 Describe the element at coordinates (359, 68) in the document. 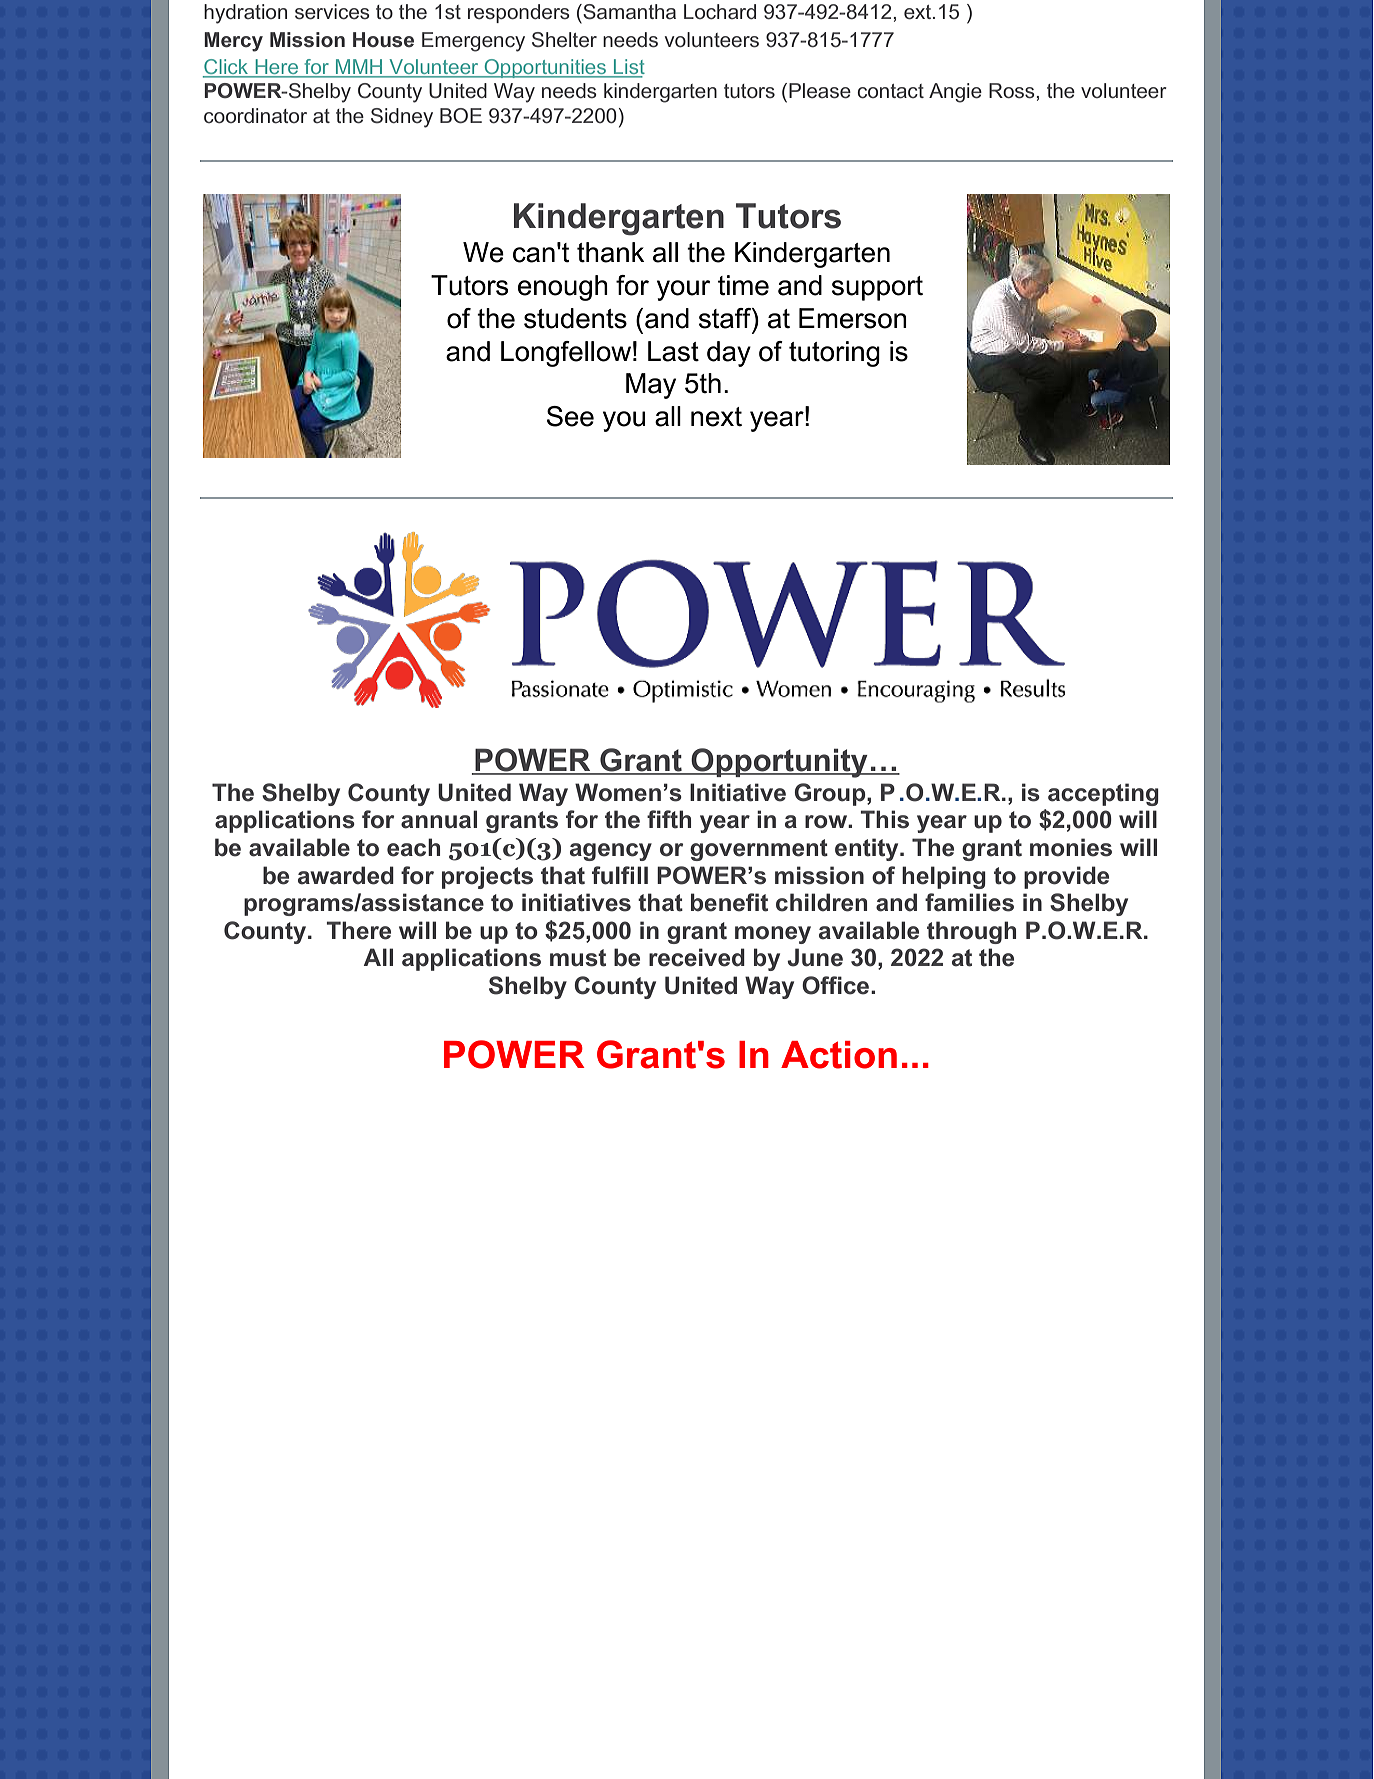

I see `MMH` at that location.
